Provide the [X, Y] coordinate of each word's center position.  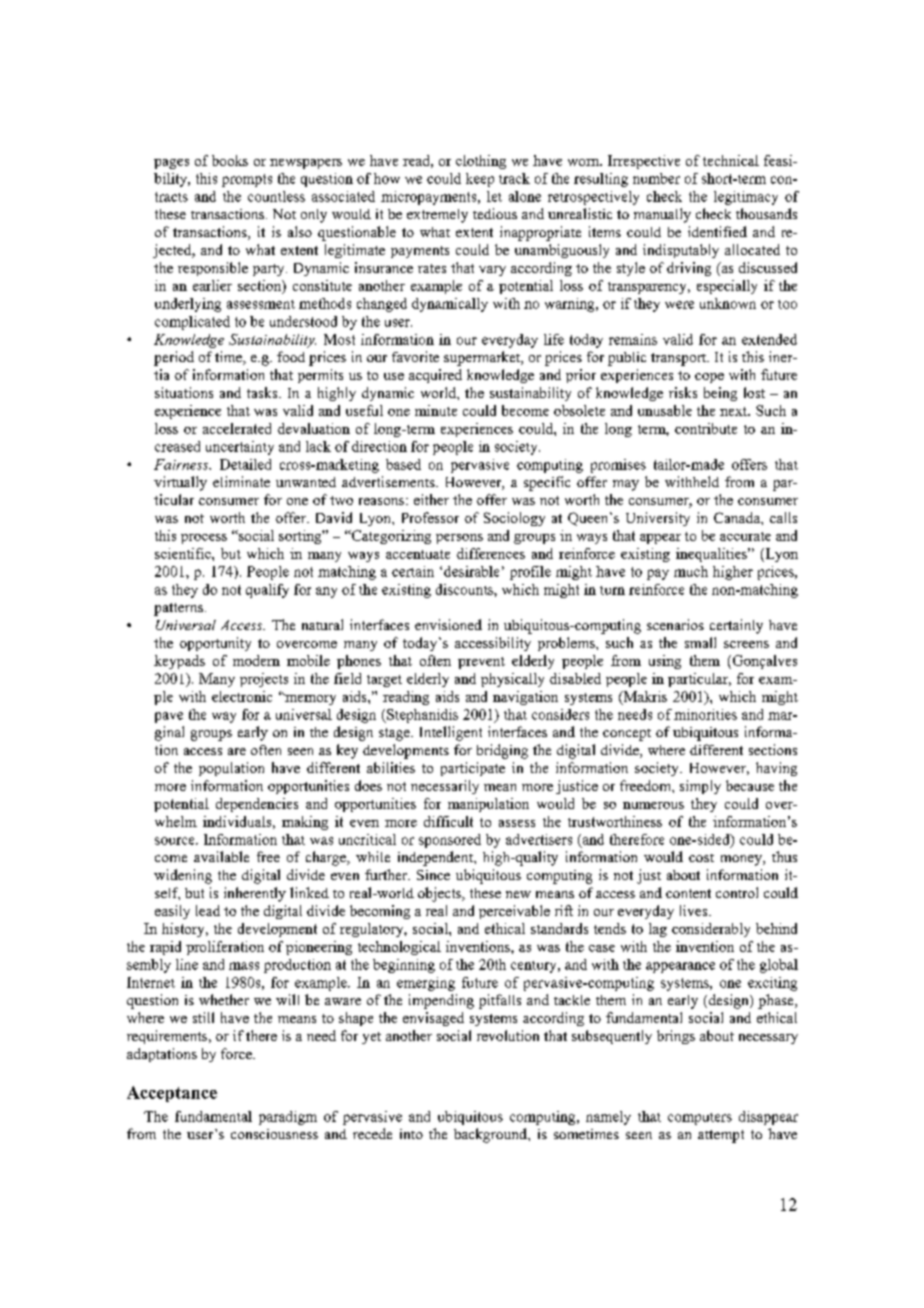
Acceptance [172, 1094]
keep [480, 180]
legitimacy [746, 198]
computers [700, 1119]
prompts [247, 180]
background [491, 1135]
